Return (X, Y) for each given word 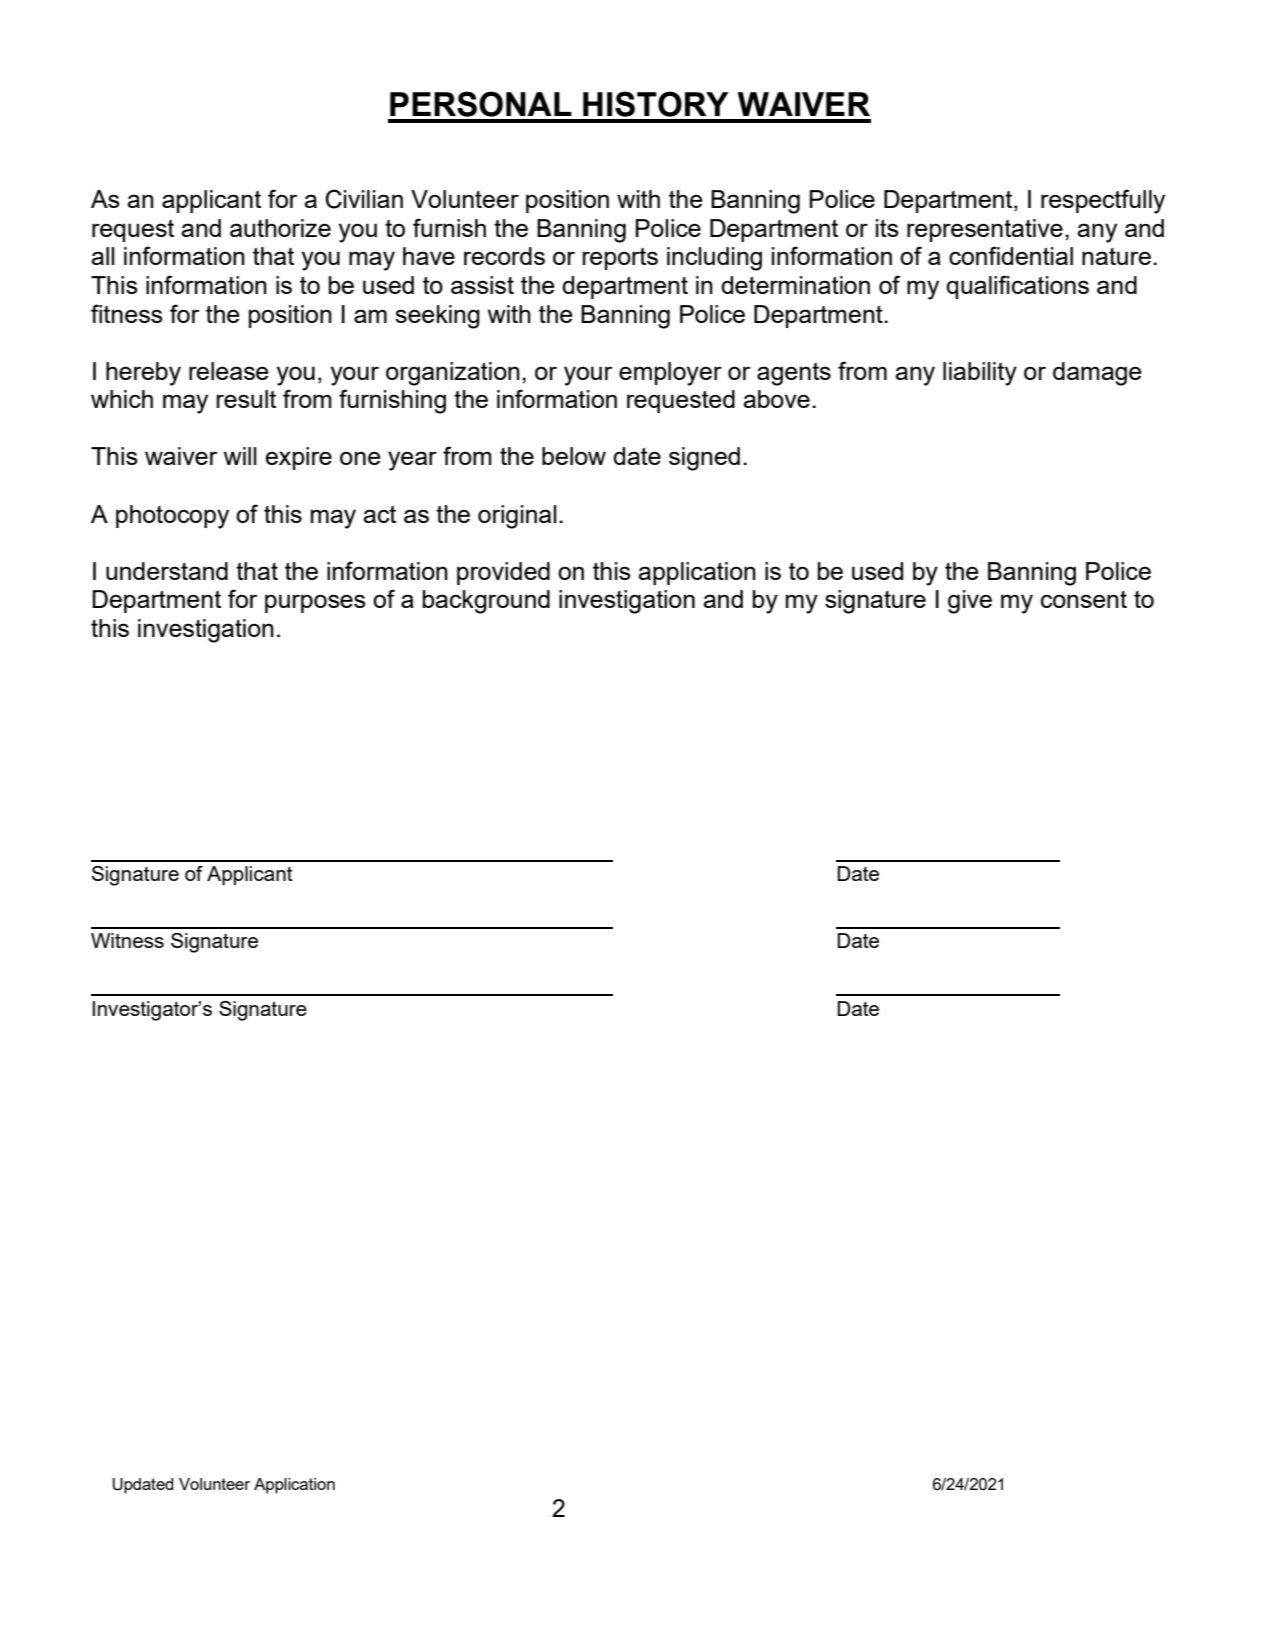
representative (985, 230)
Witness (127, 940)
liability (980, 374)
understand (167, 571)
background (486, 602)
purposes (315, 603)
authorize (280, 228)
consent (1084, 599)
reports (620, 259)
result (246, 399)
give (970, 602)
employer (670, 374)
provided (503, 573)
